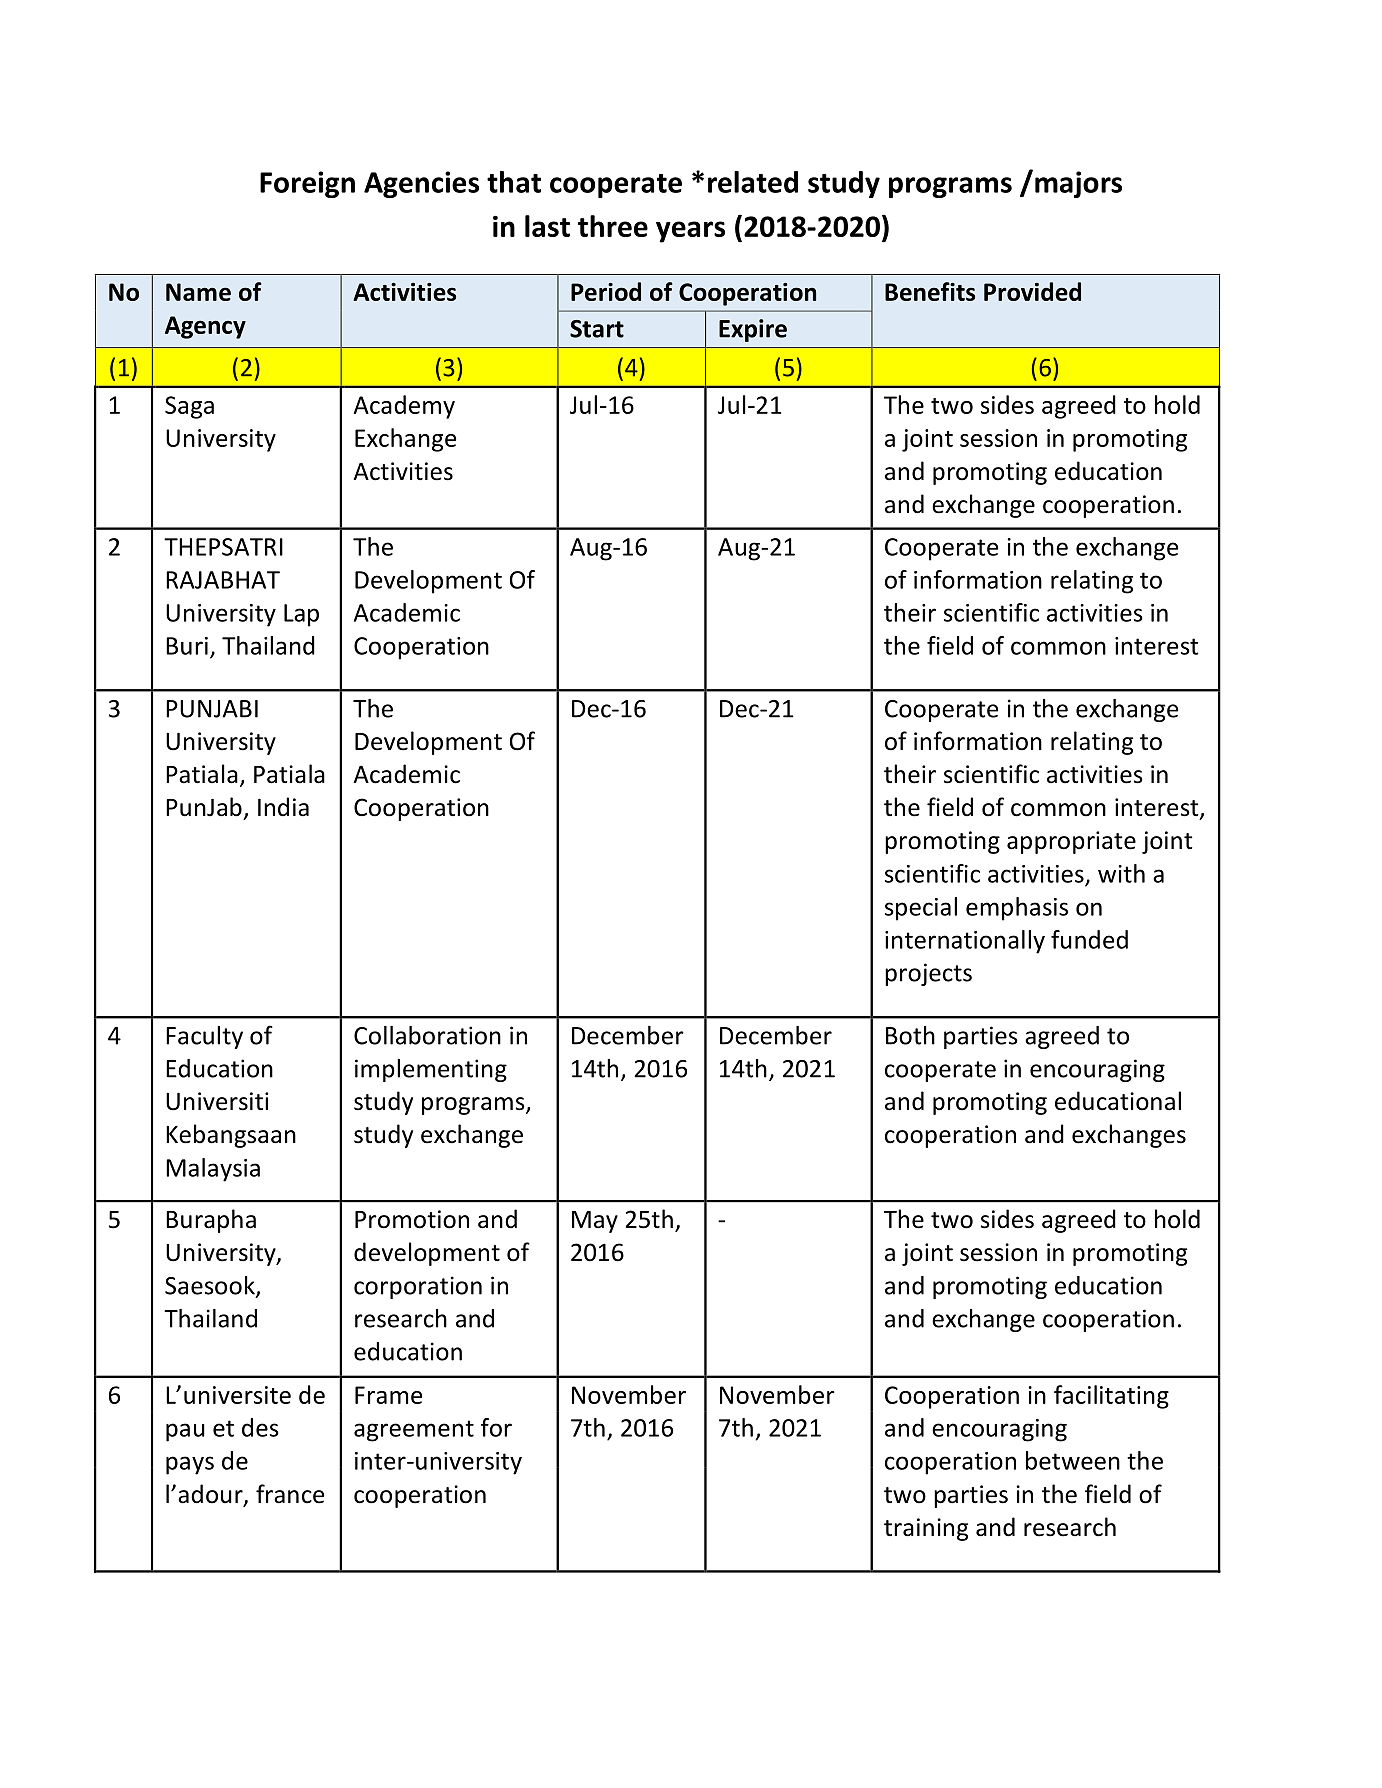  Describe the element at coordinates (283, 807) in the document. I see `India` at that location.
